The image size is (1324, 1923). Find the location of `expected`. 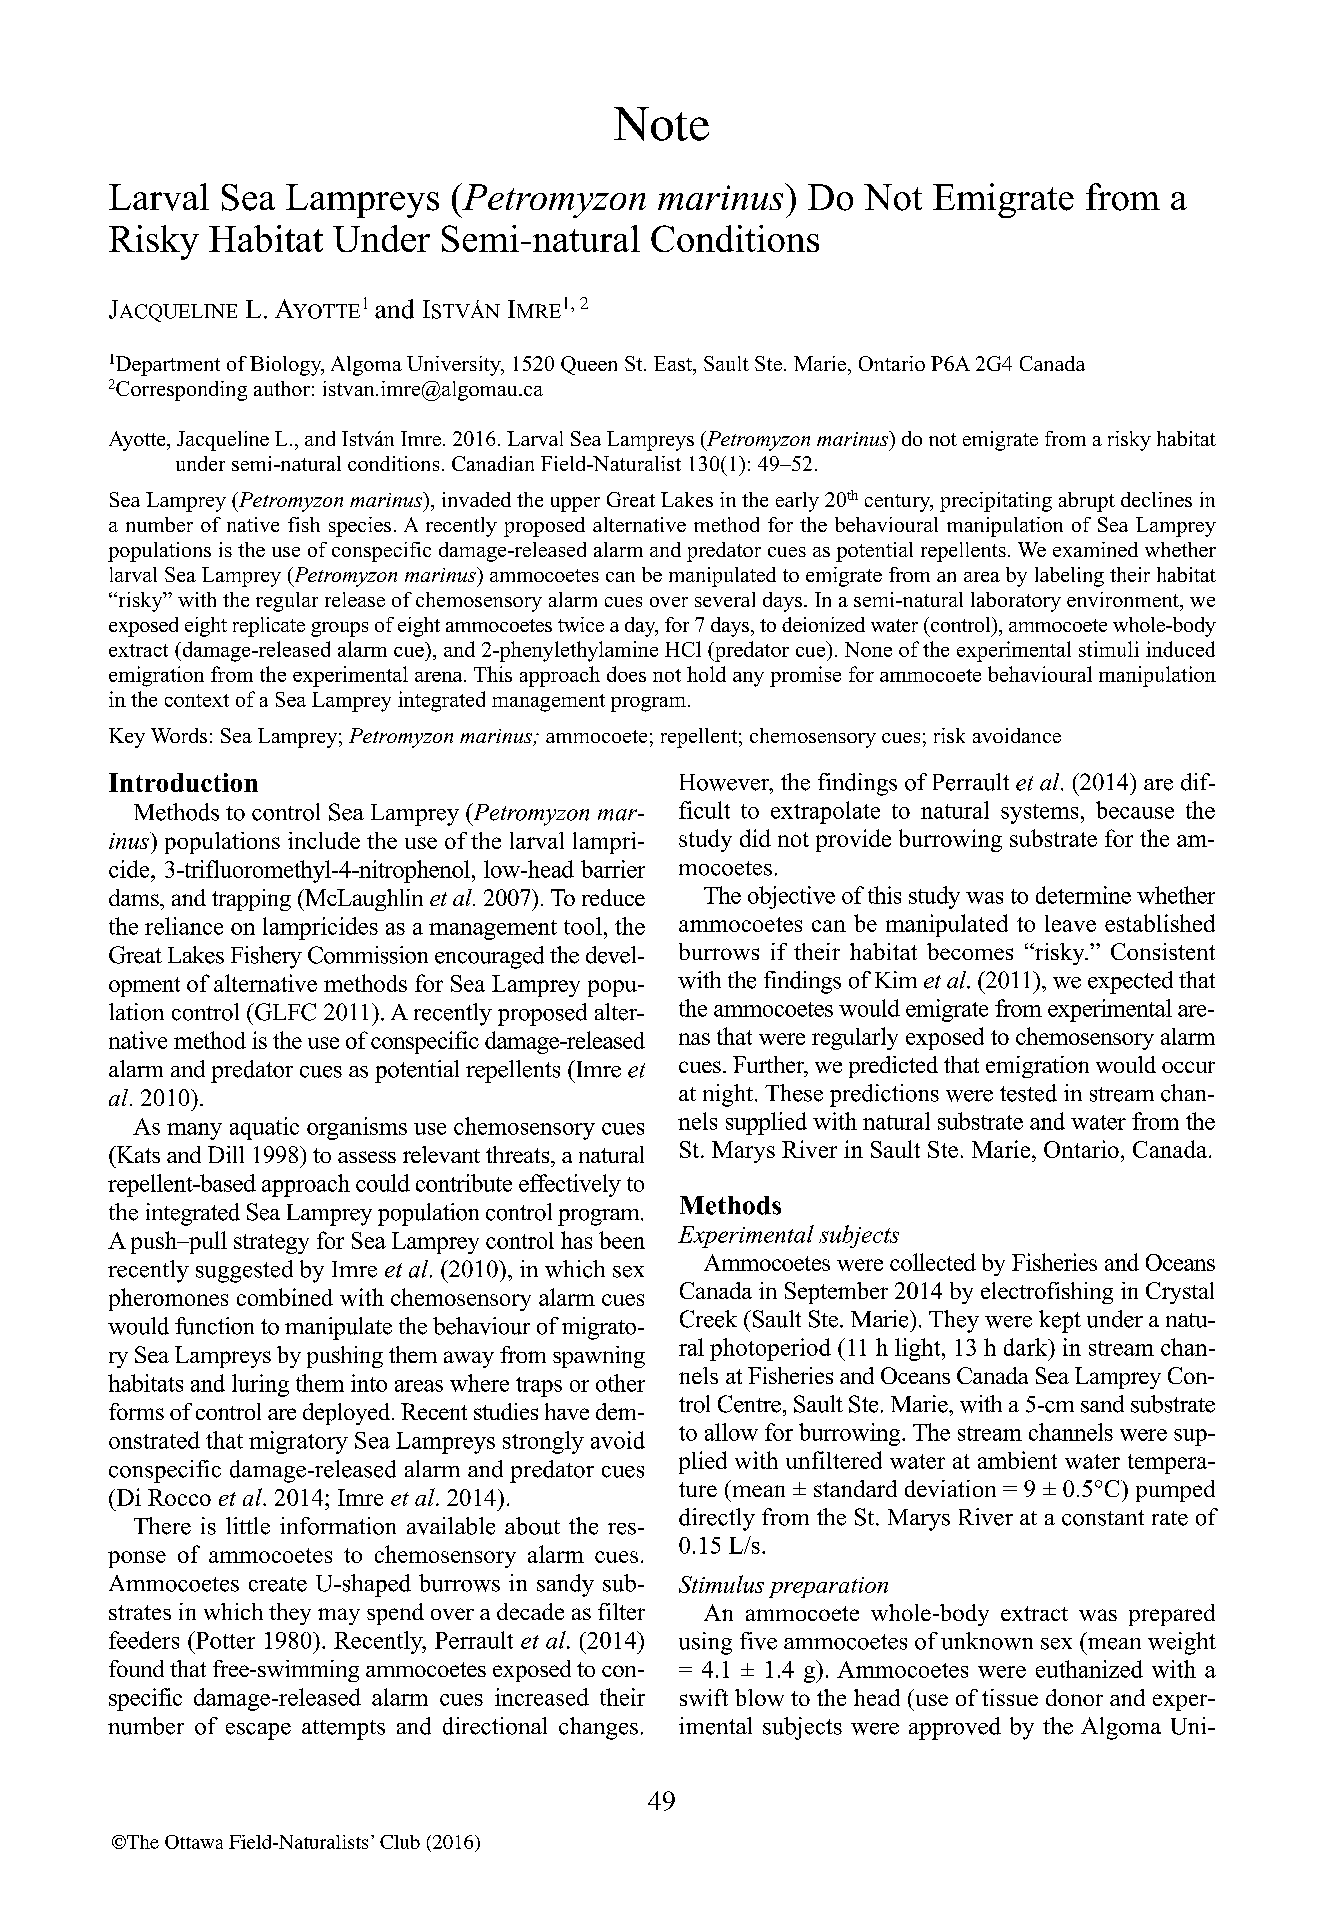

expected is located at coordinates (1130, 982).
